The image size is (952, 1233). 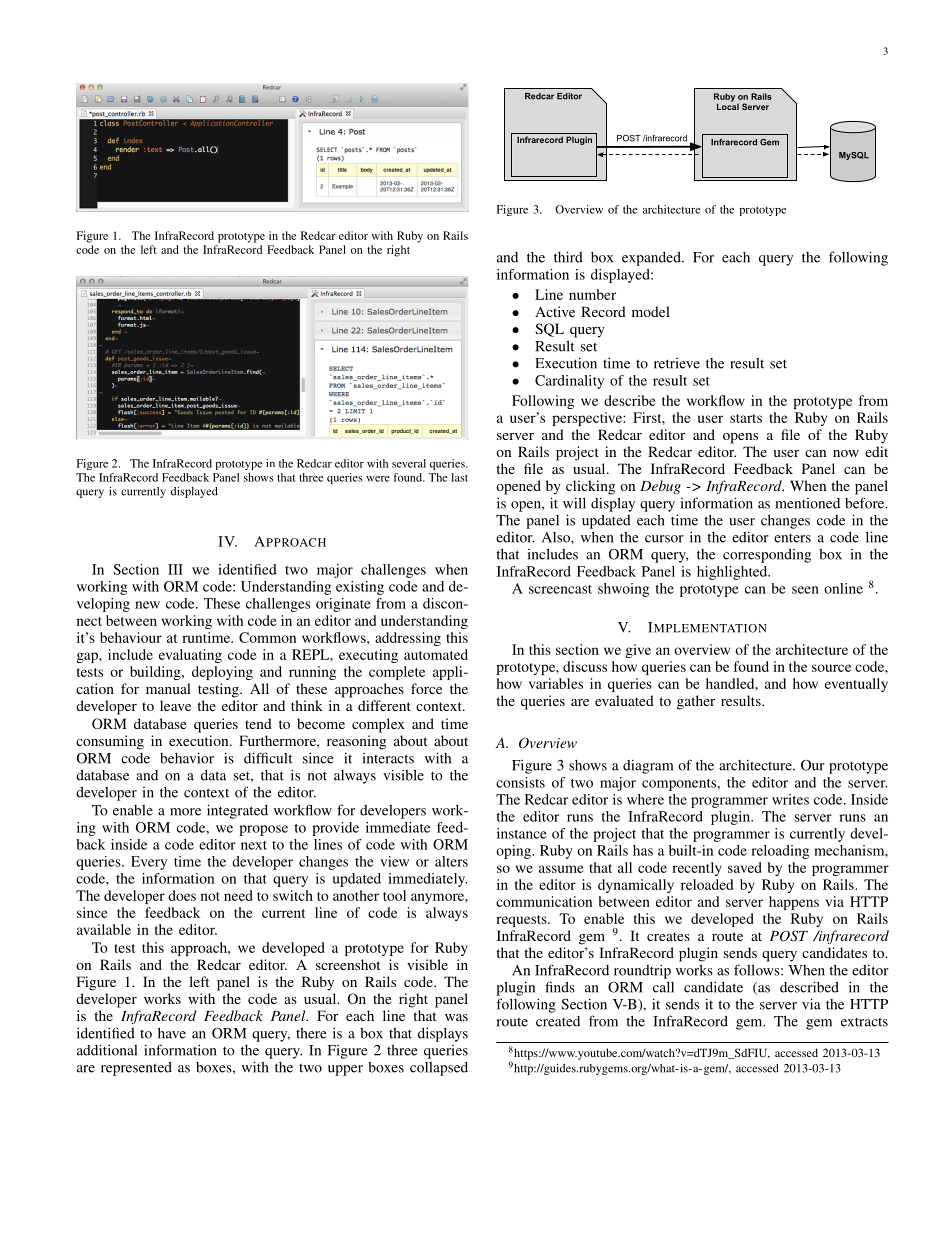 I want to click on was, so click(x=456, y=1017).
